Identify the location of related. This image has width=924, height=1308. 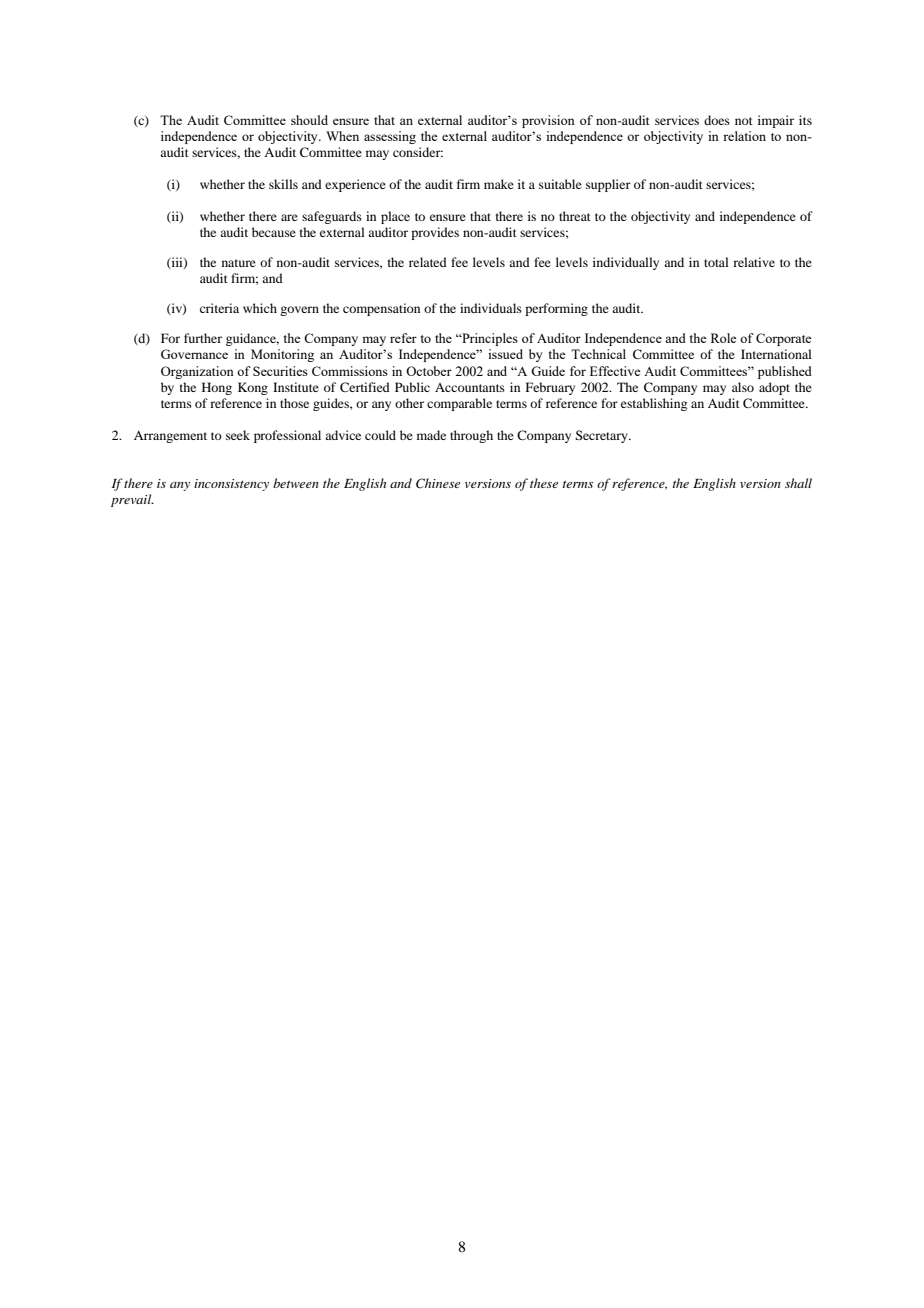
(428, 262).
